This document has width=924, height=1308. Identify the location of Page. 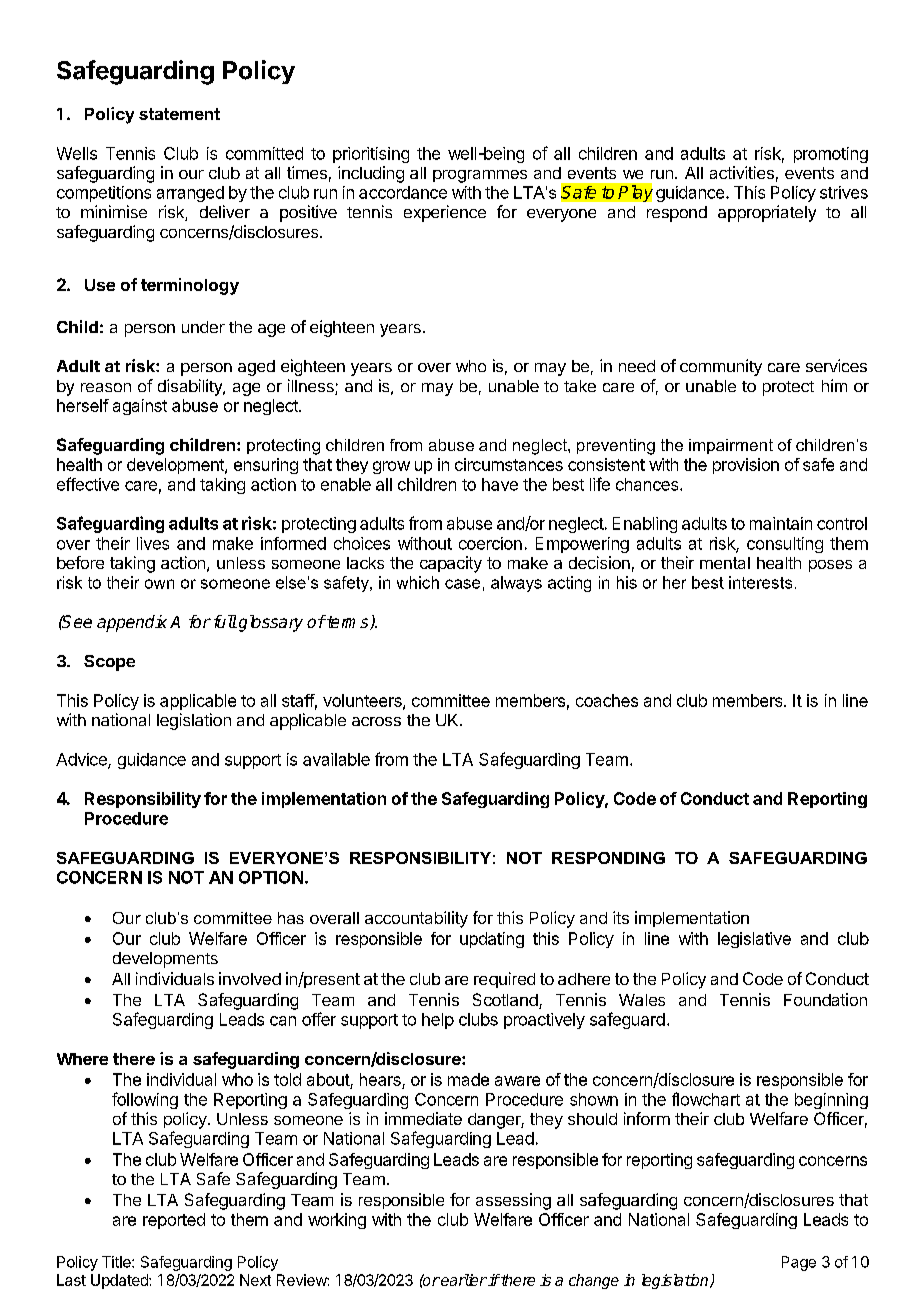
(799, 1263).
